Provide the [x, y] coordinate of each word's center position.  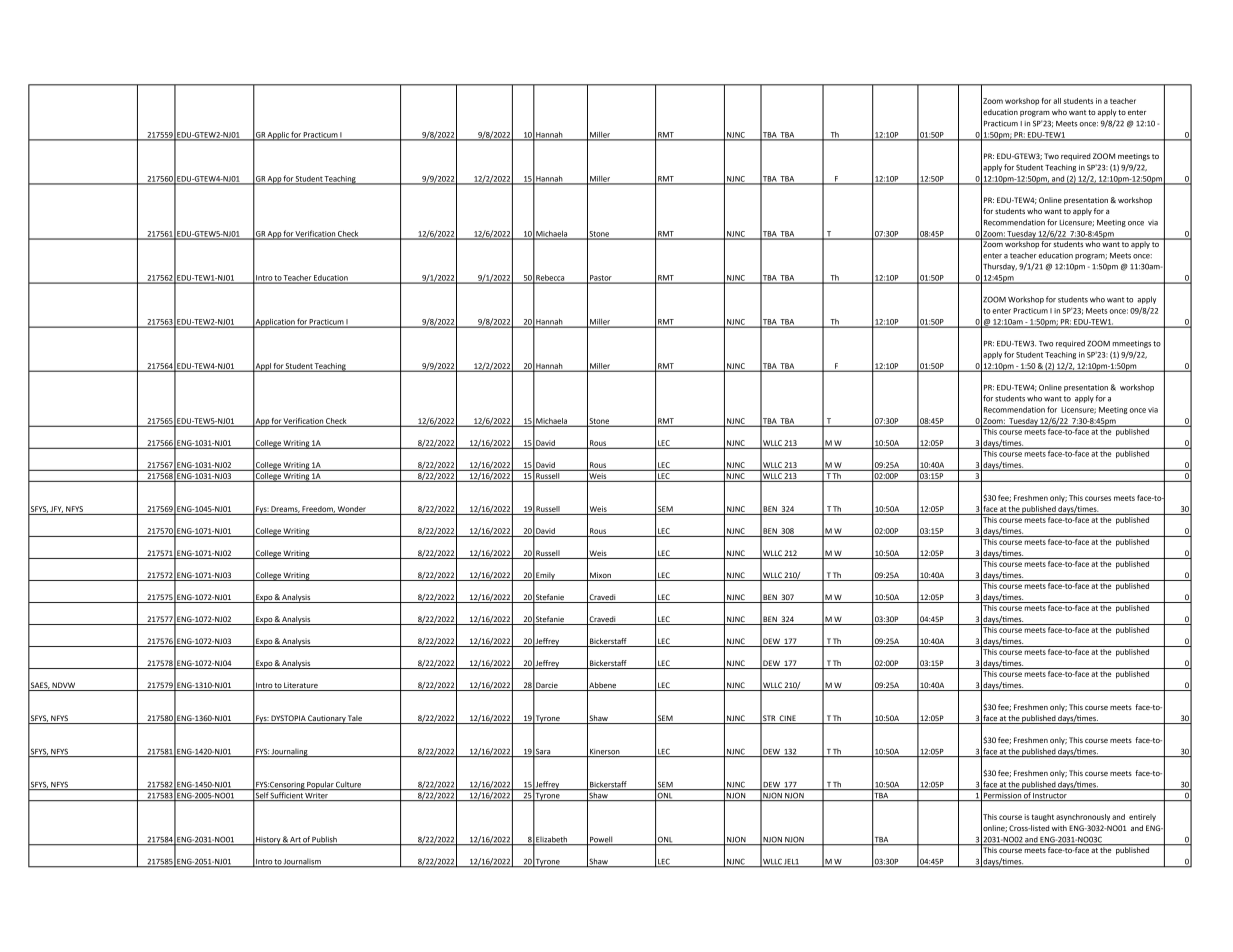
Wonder [352, 509]
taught [1043, 818]
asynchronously [1083, 817]
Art [295, 841]
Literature [301, 686]
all [1057, 101]
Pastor [601, 279]
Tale [355, 719]
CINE [787, 719]
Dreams [285, 509]
